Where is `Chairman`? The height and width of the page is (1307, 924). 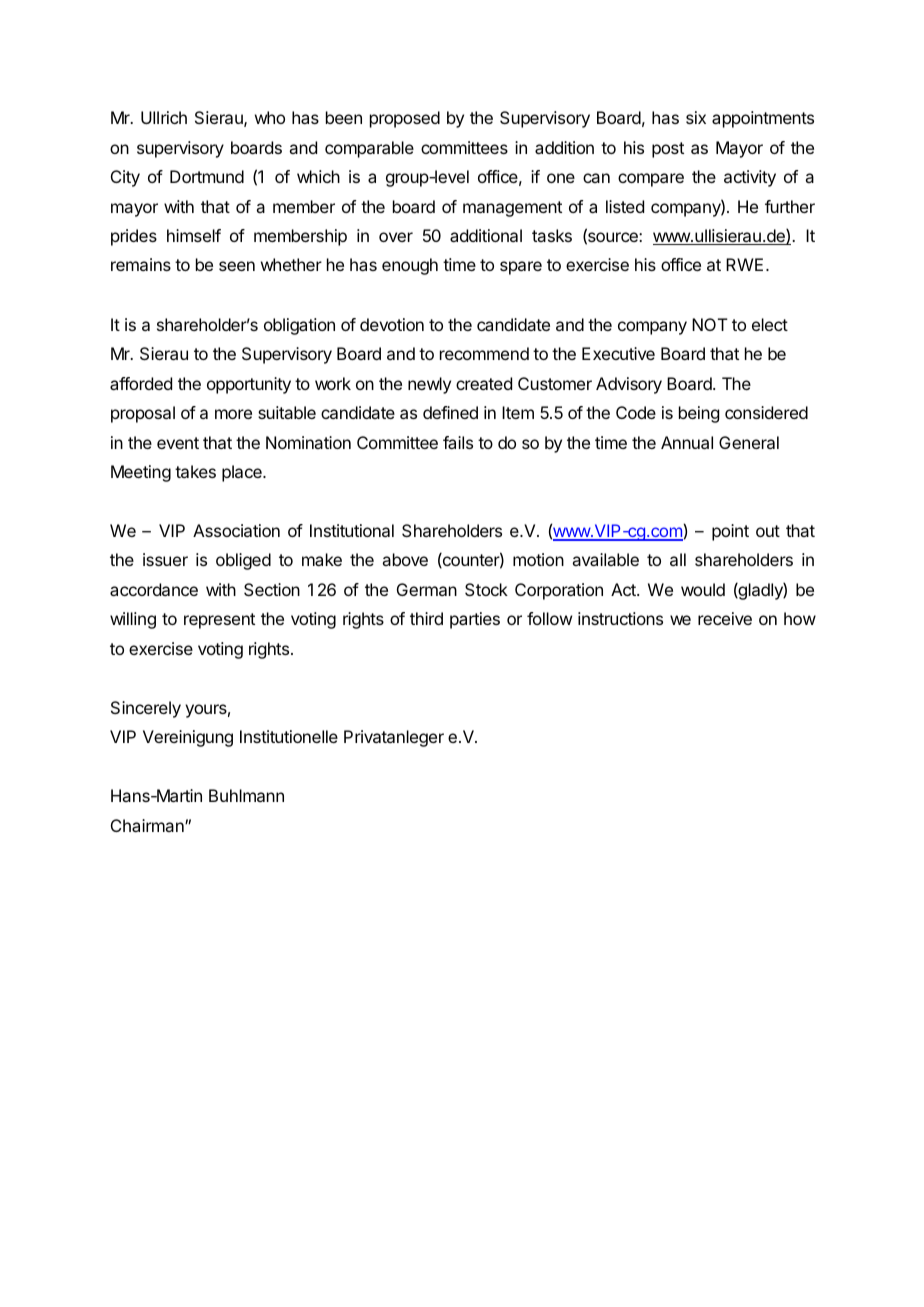 Chairman is located at coordinates (148, 825).
